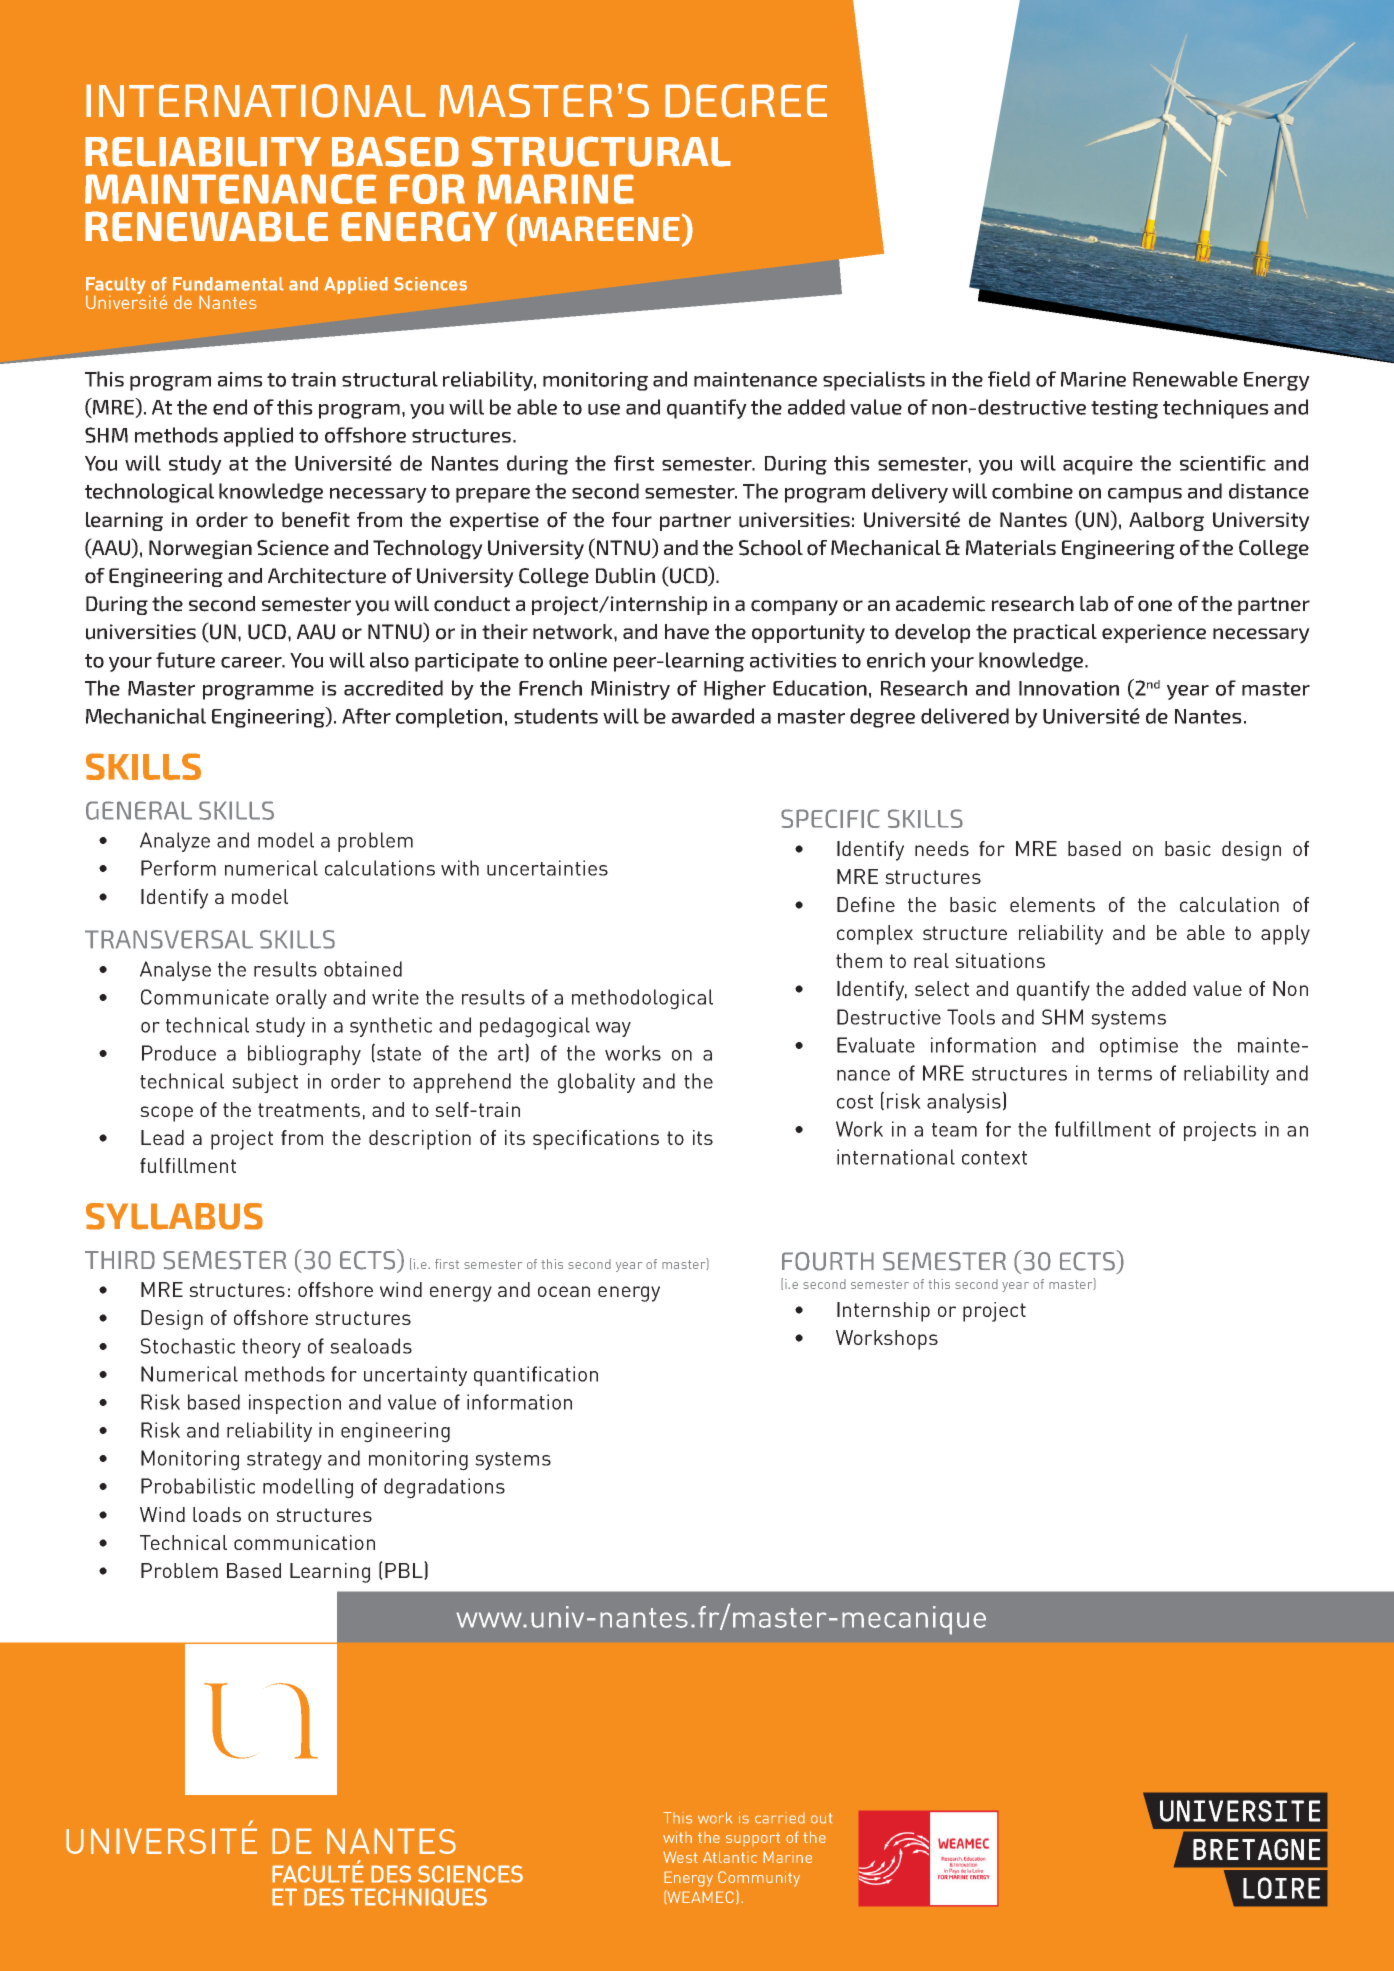 The height and width of the document is (1971, 1394). Describe the element at coordinates (1125, 1074) in the document. I see `terms` at that location.
